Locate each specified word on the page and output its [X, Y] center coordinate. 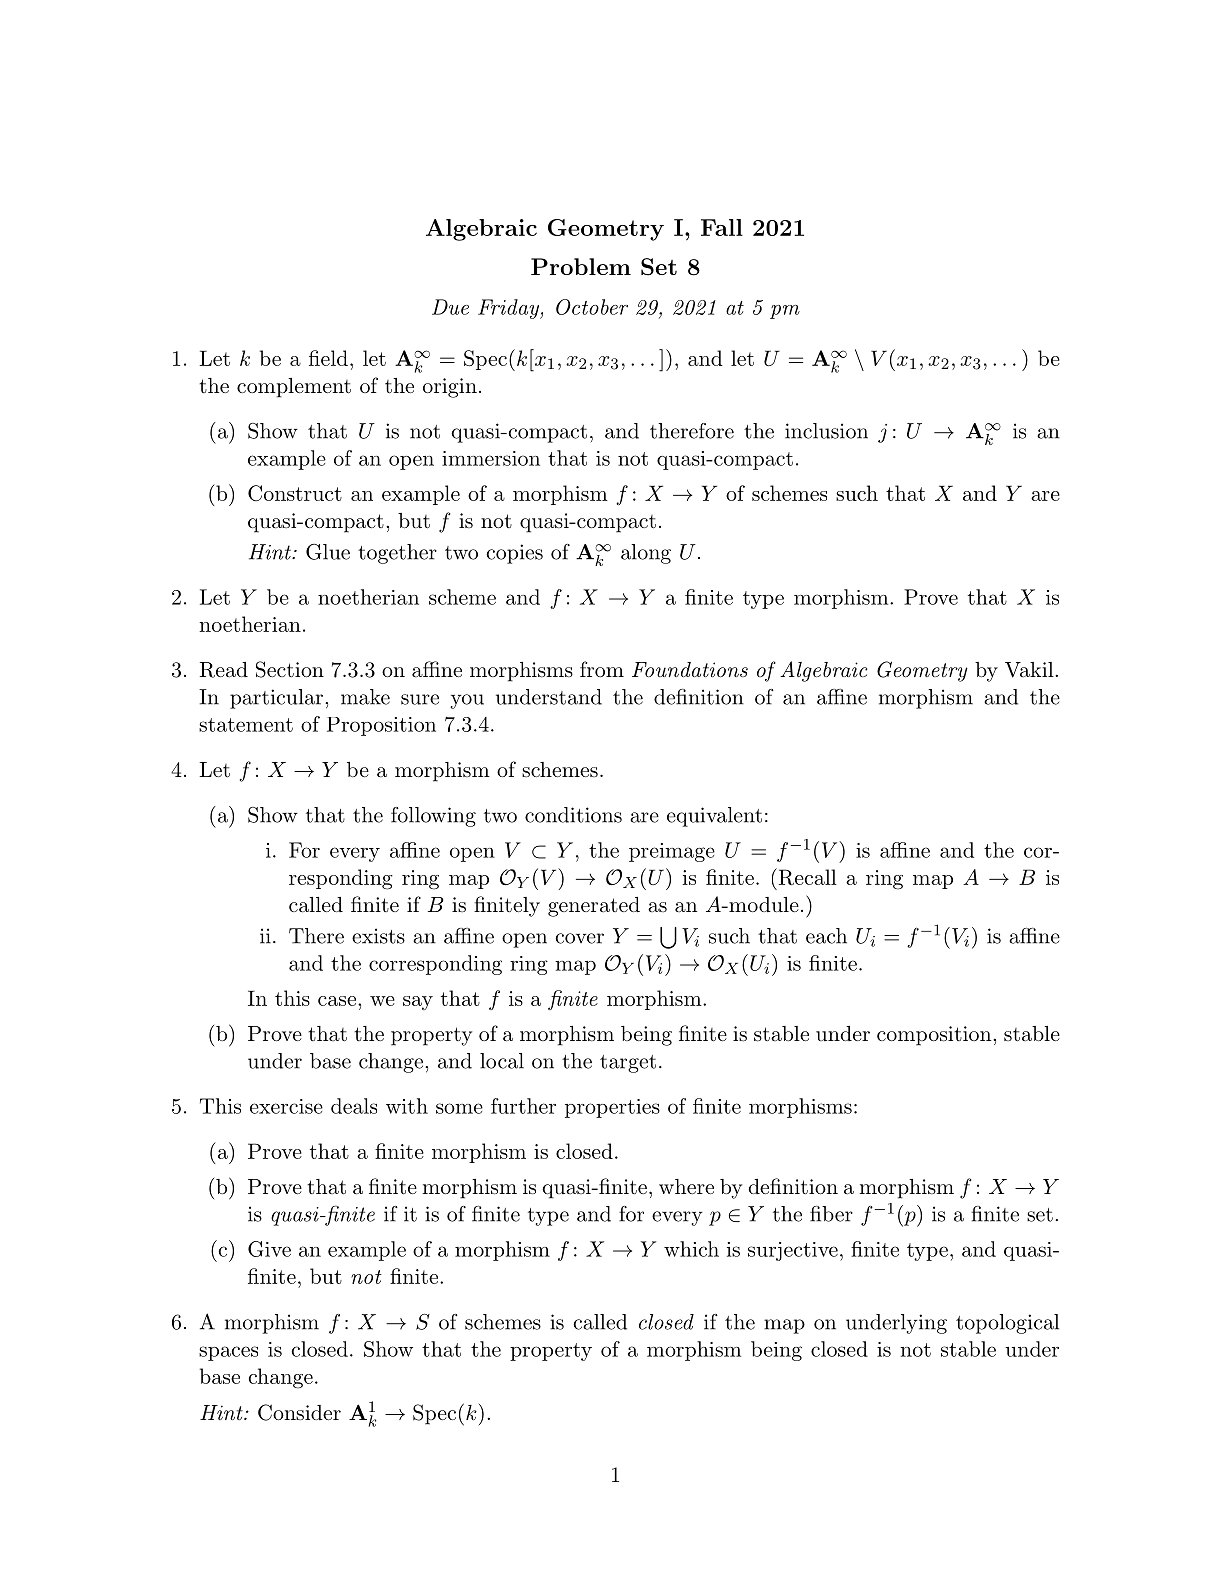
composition [934, 1036]
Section [290, 669]
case [337, 1001]
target [628, 1064]
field [328, 358]
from [602, 669]
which [691, 1249]
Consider [299, 1412]
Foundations [690, 670]
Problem [581, 266]
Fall [722, 227]
